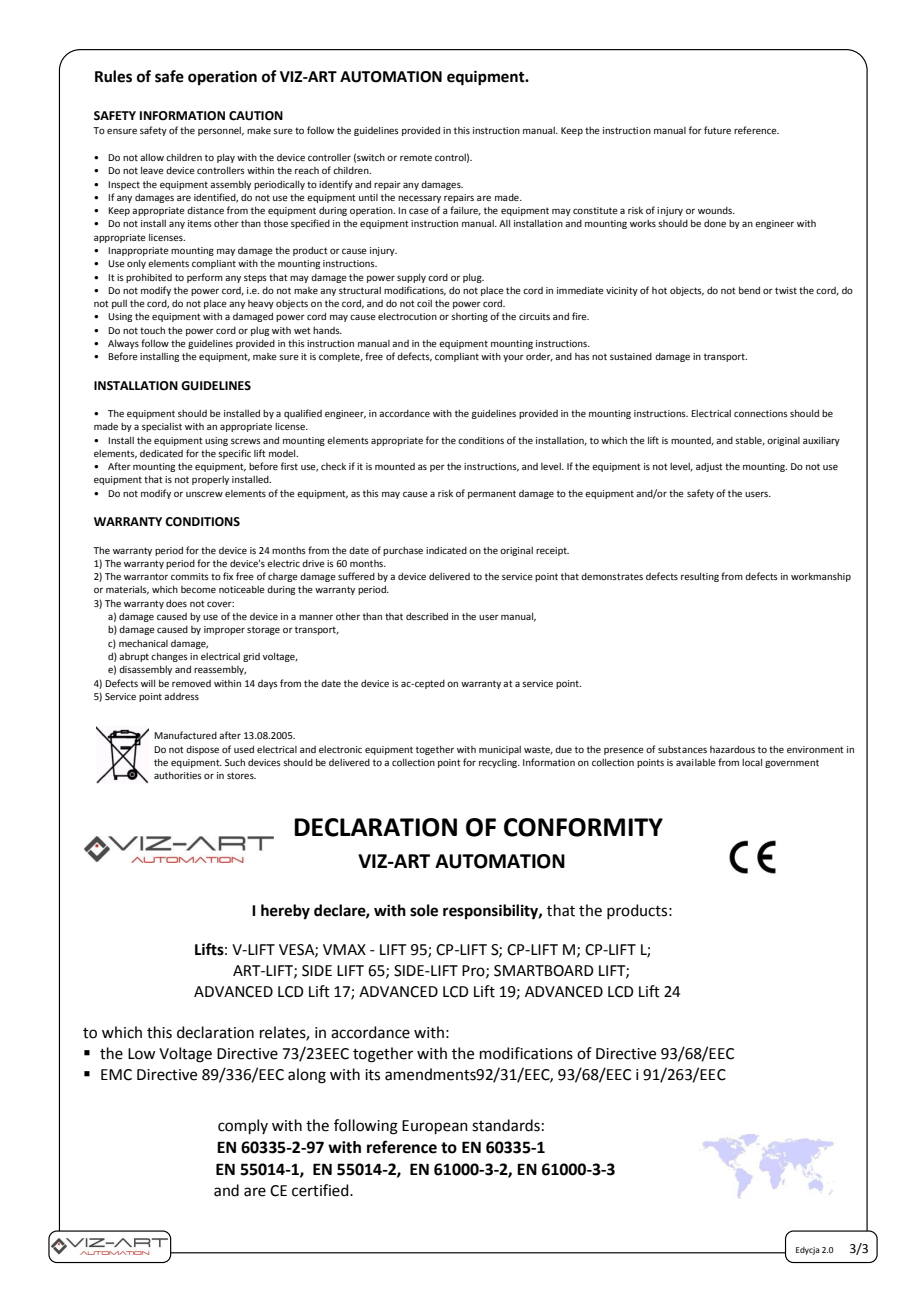 Image resolution: width=924 pixels, height=1308 pixels. Describe the element at coordinates (700, 577) in the page. I see `resulting` at that location.
